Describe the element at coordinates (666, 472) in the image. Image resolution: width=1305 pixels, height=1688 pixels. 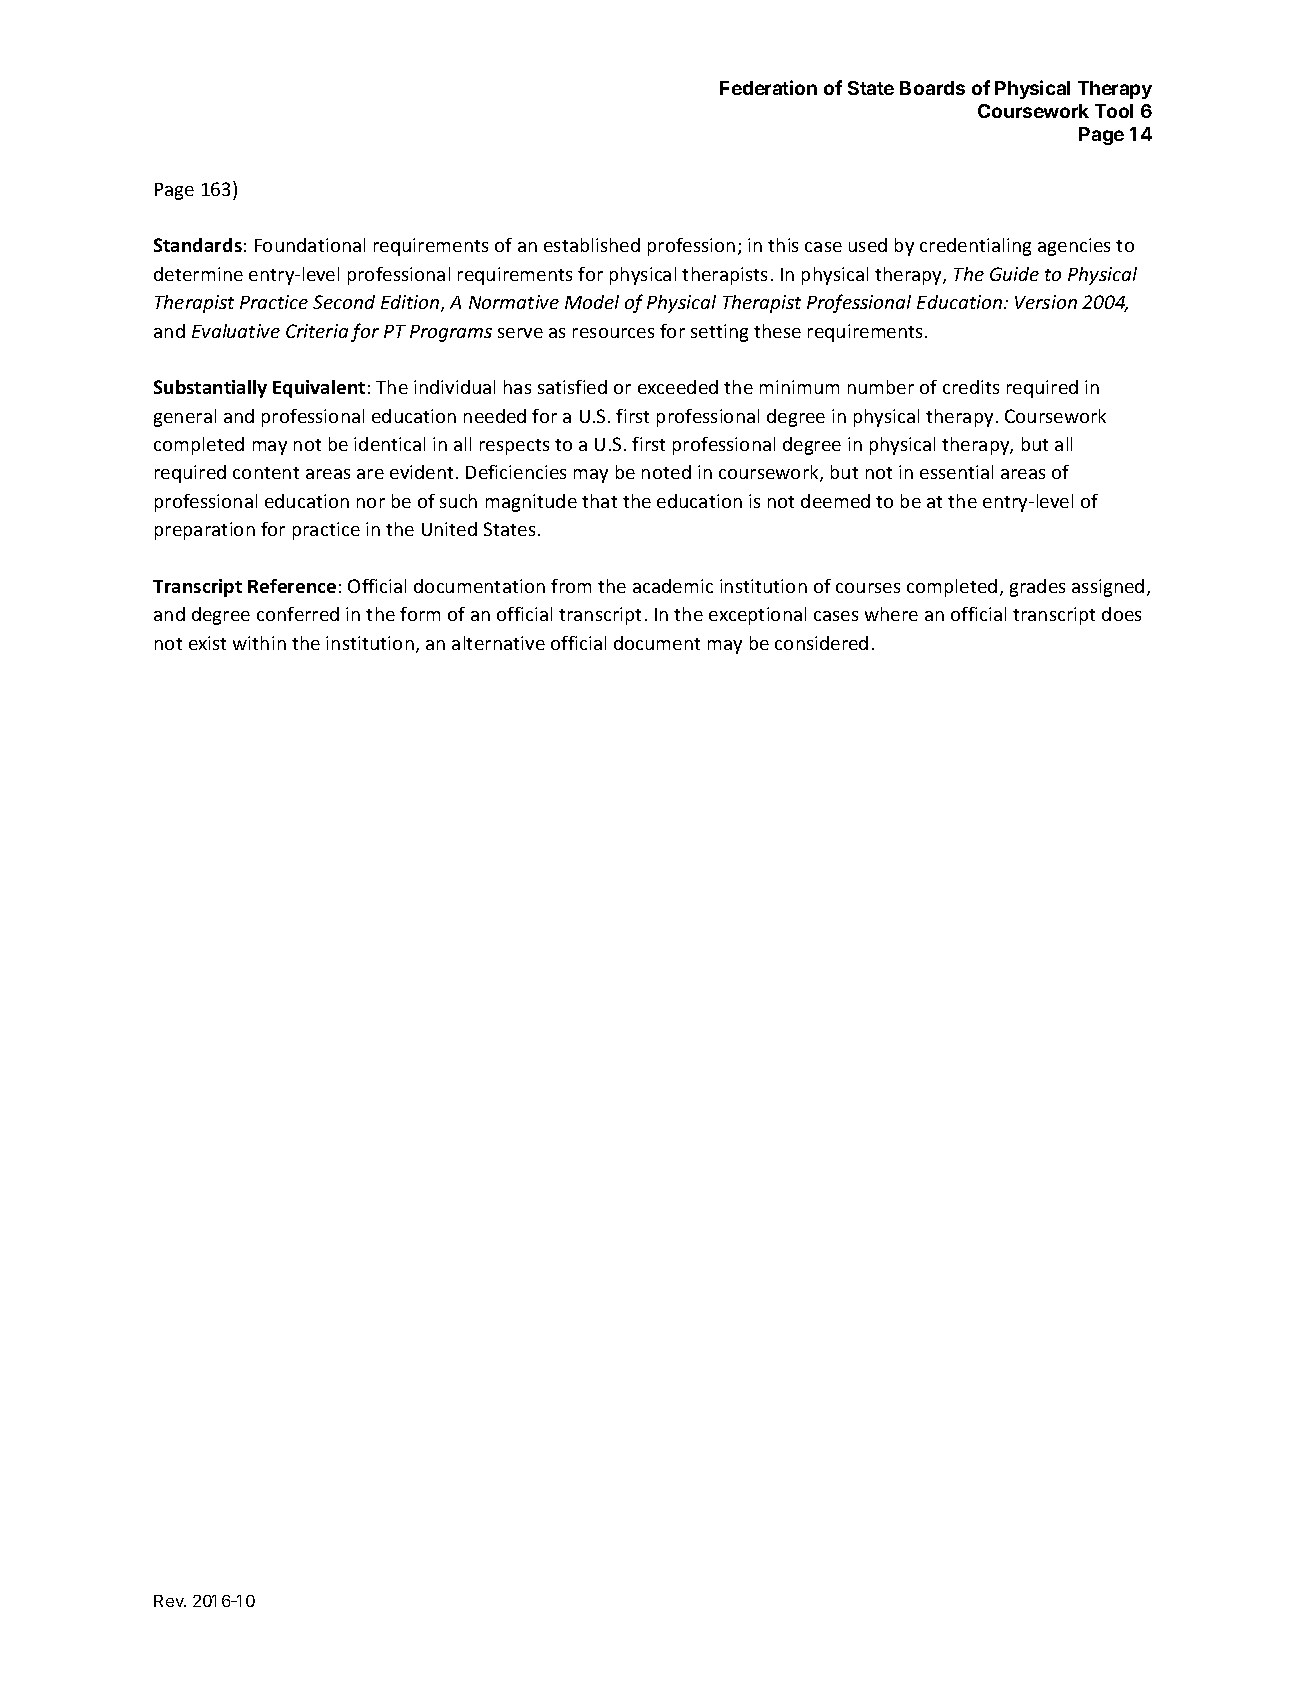
I see `noted` at that location.
